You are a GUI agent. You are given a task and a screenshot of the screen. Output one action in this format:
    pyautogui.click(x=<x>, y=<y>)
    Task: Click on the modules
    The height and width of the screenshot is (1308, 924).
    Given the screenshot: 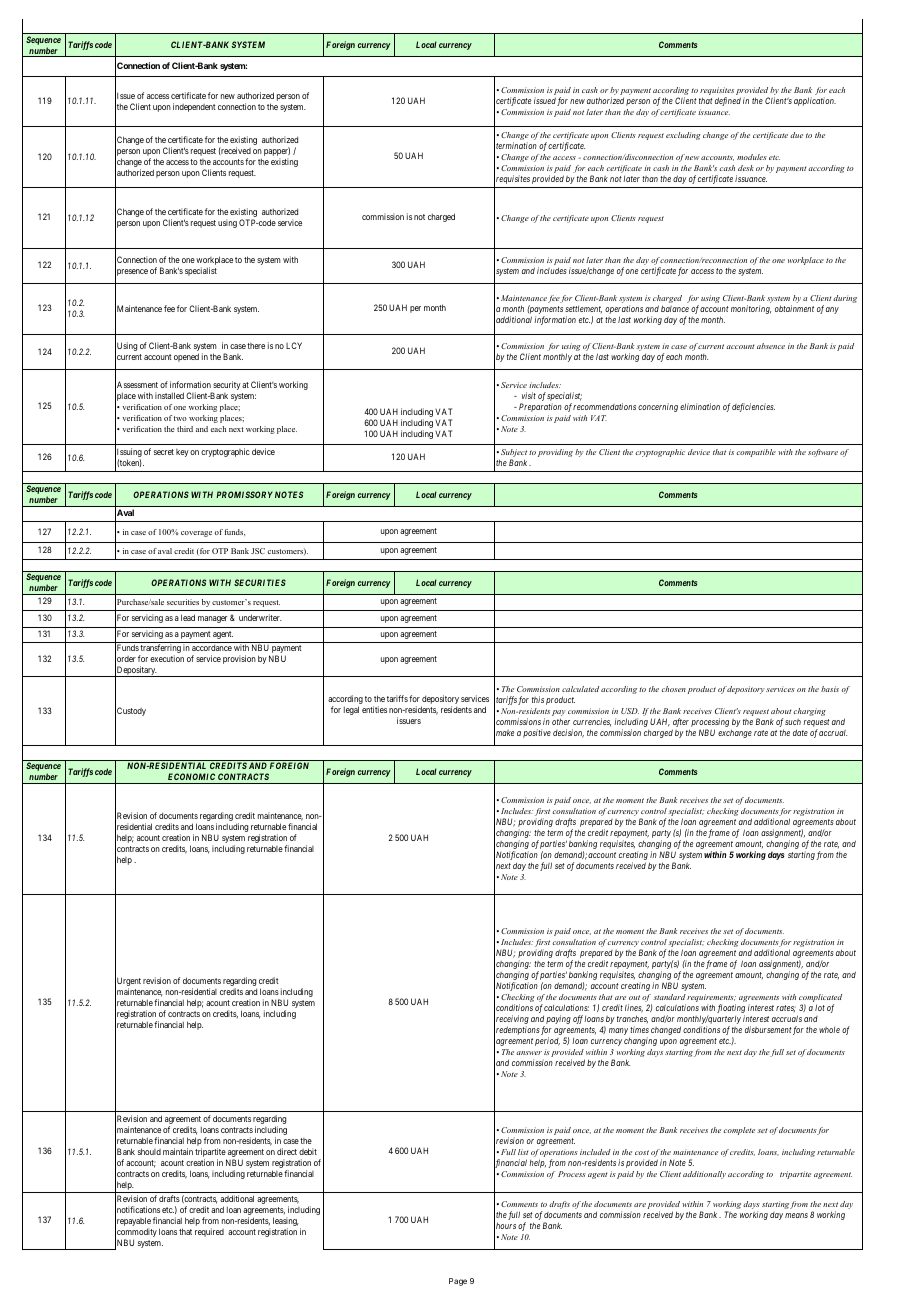 What is the action you would take?
    pyautogui.click(x=752, y=157)
